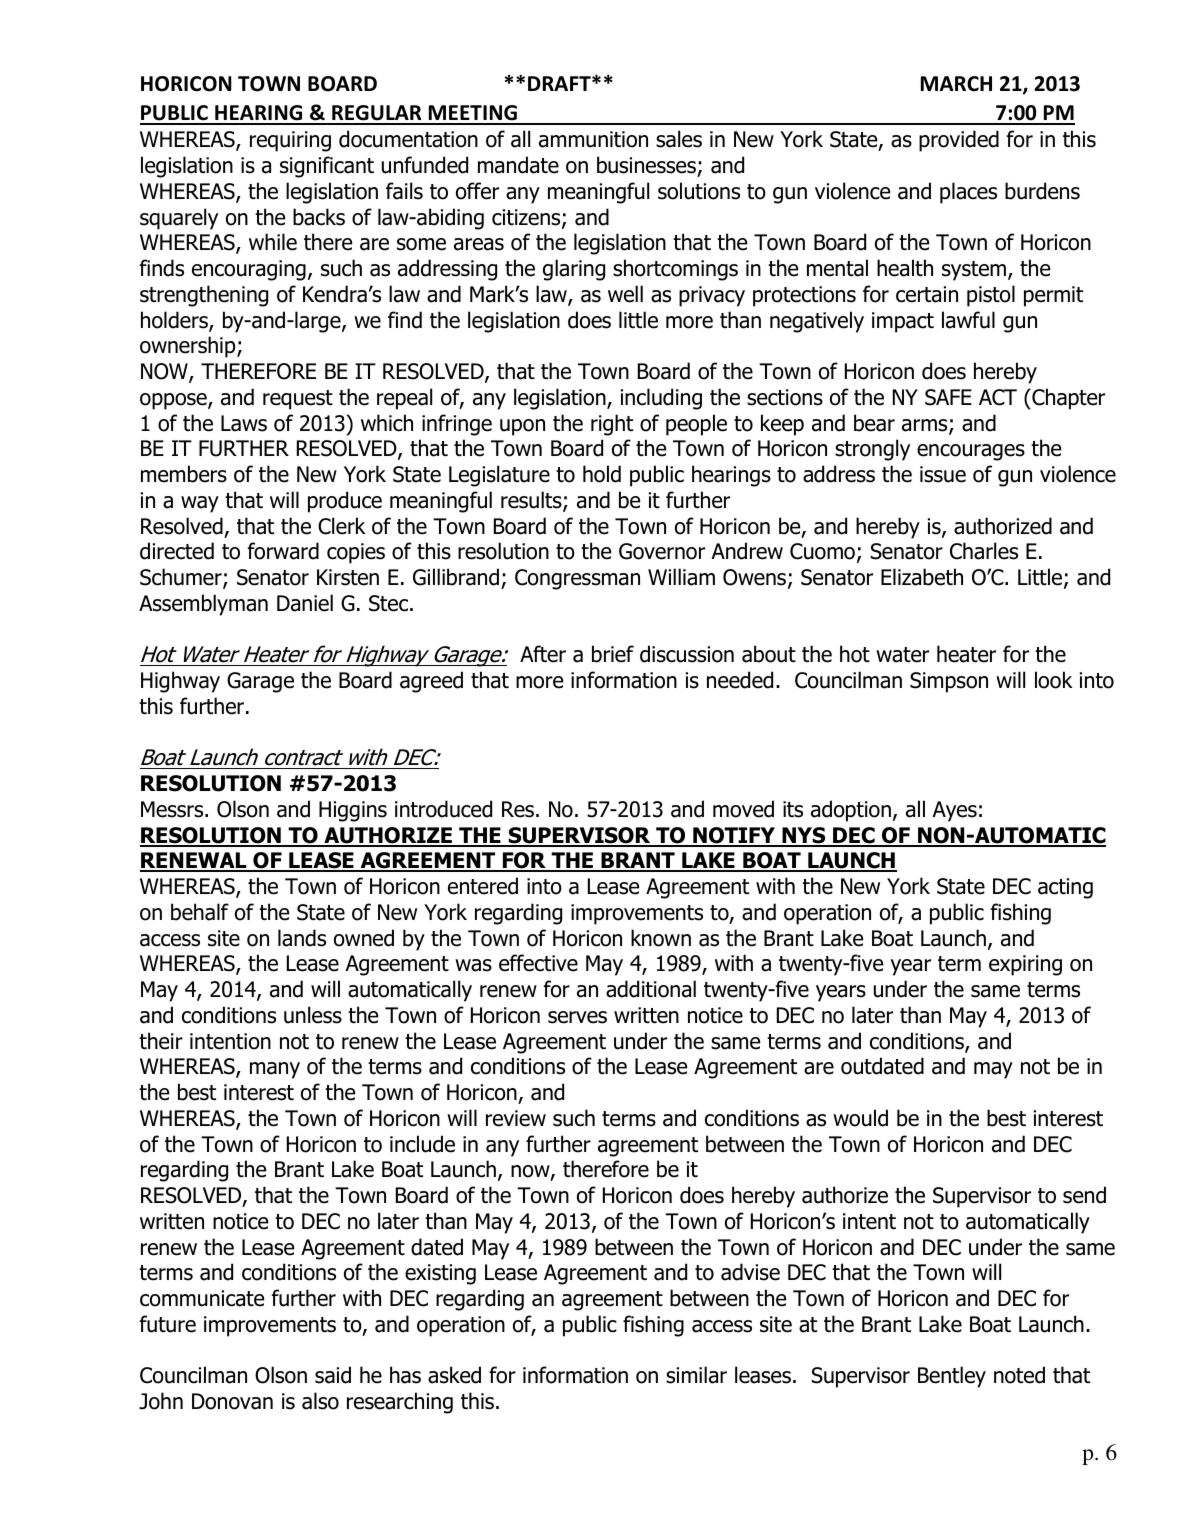  I want to click on expiring, so click(1025, 965).
